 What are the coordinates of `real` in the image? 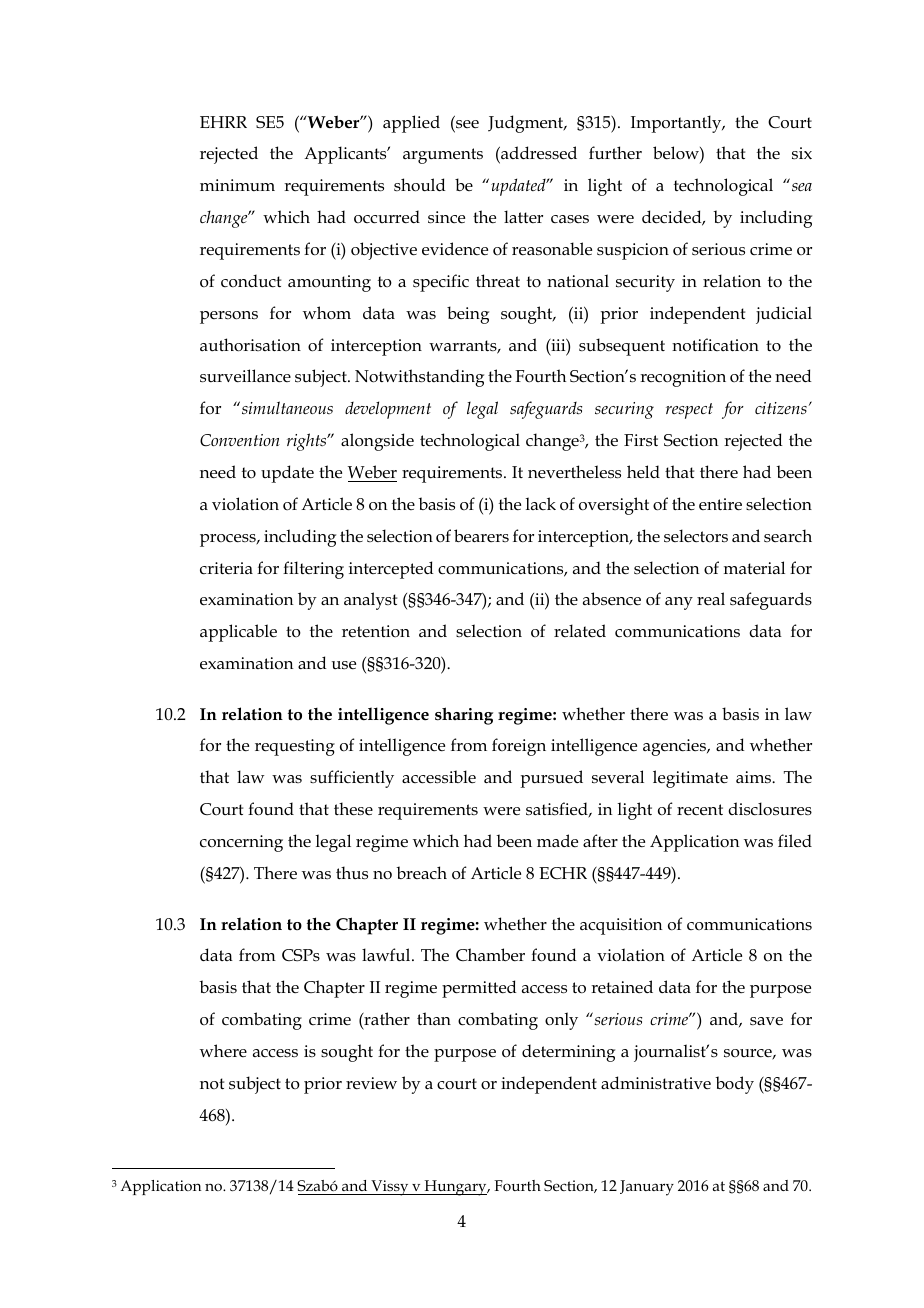 It's located at (711, 598).
